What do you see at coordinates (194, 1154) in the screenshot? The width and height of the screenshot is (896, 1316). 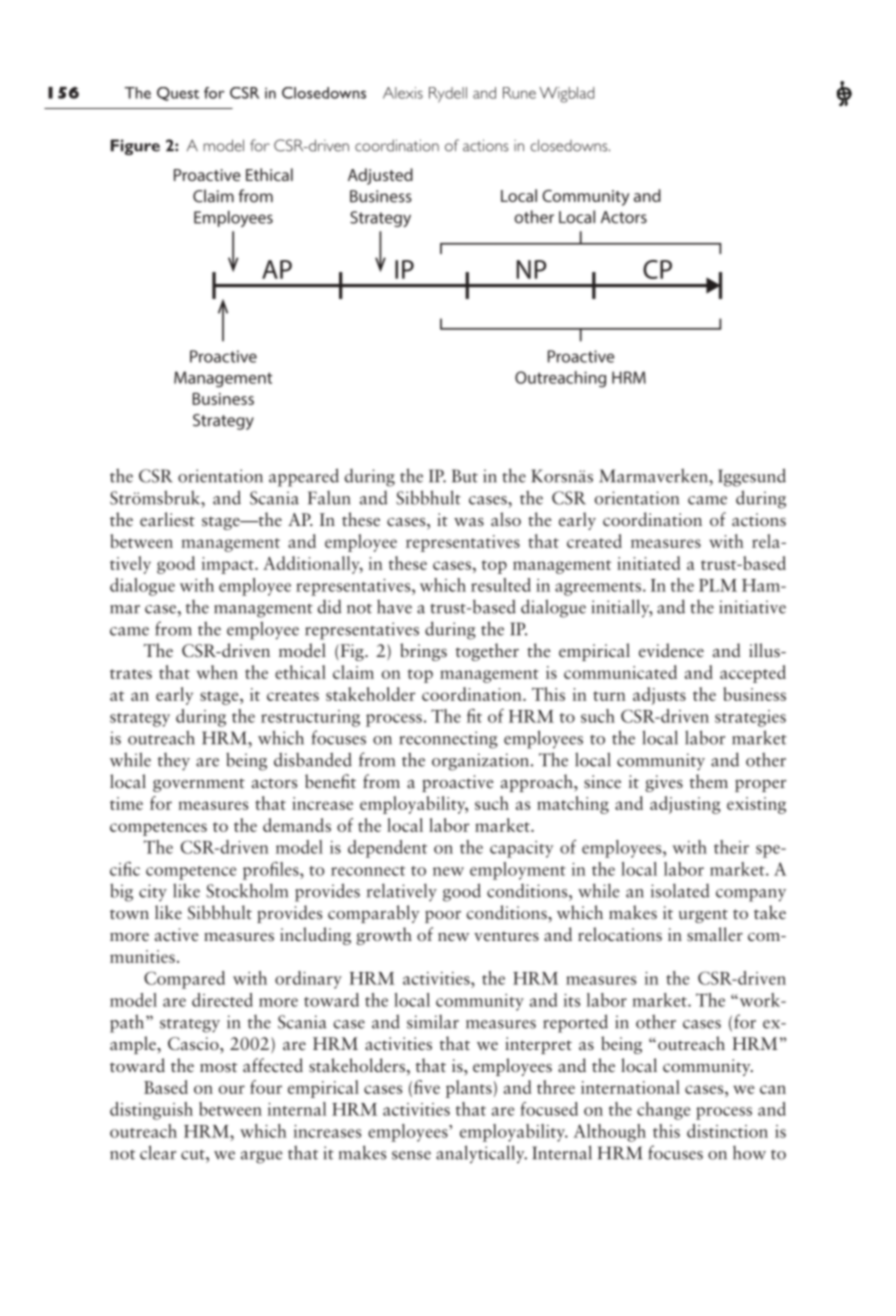 I see `cut` at bounding box center [194, 1154].
